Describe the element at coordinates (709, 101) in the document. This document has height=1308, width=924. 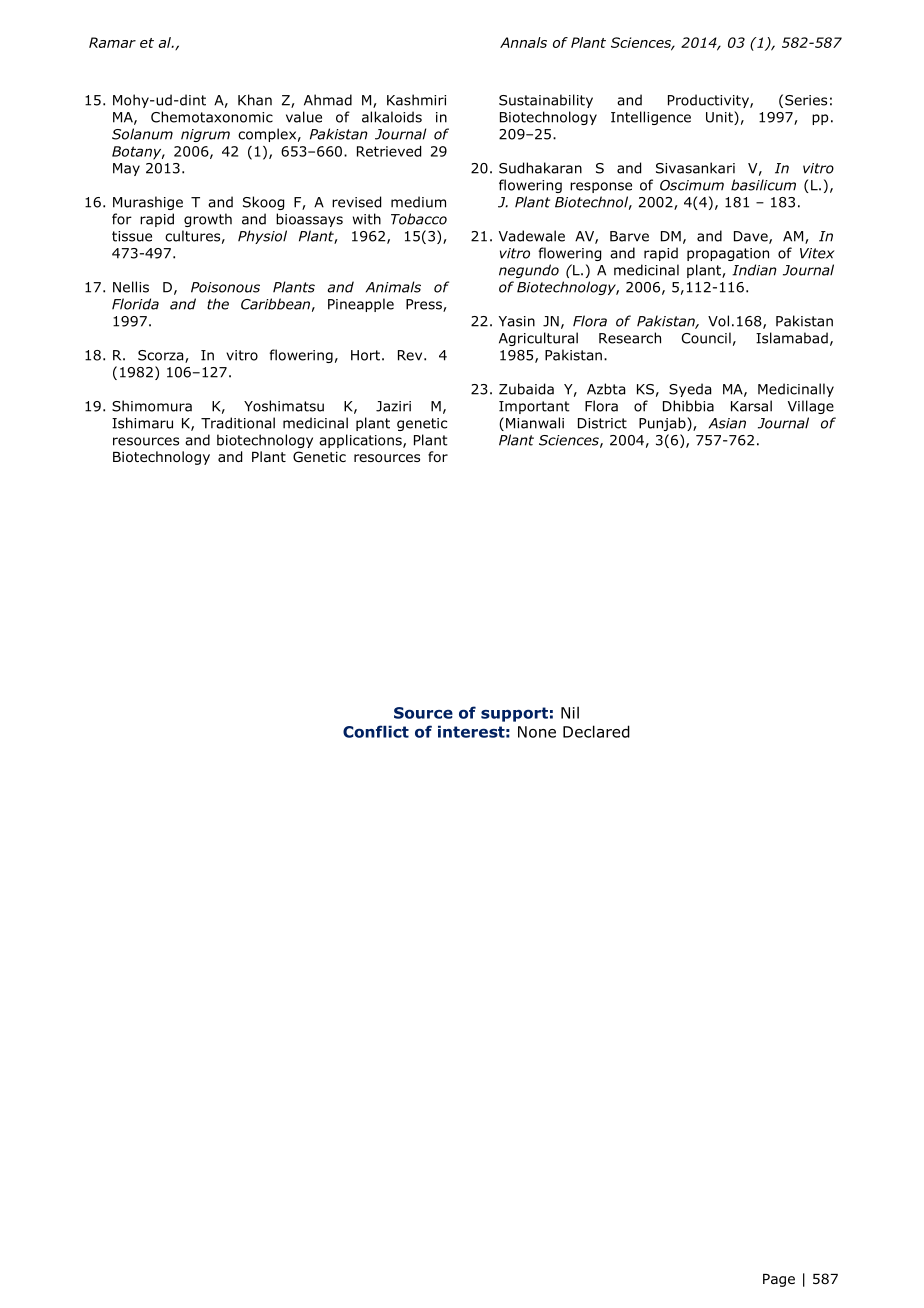
I see `Productivity` at that location.
